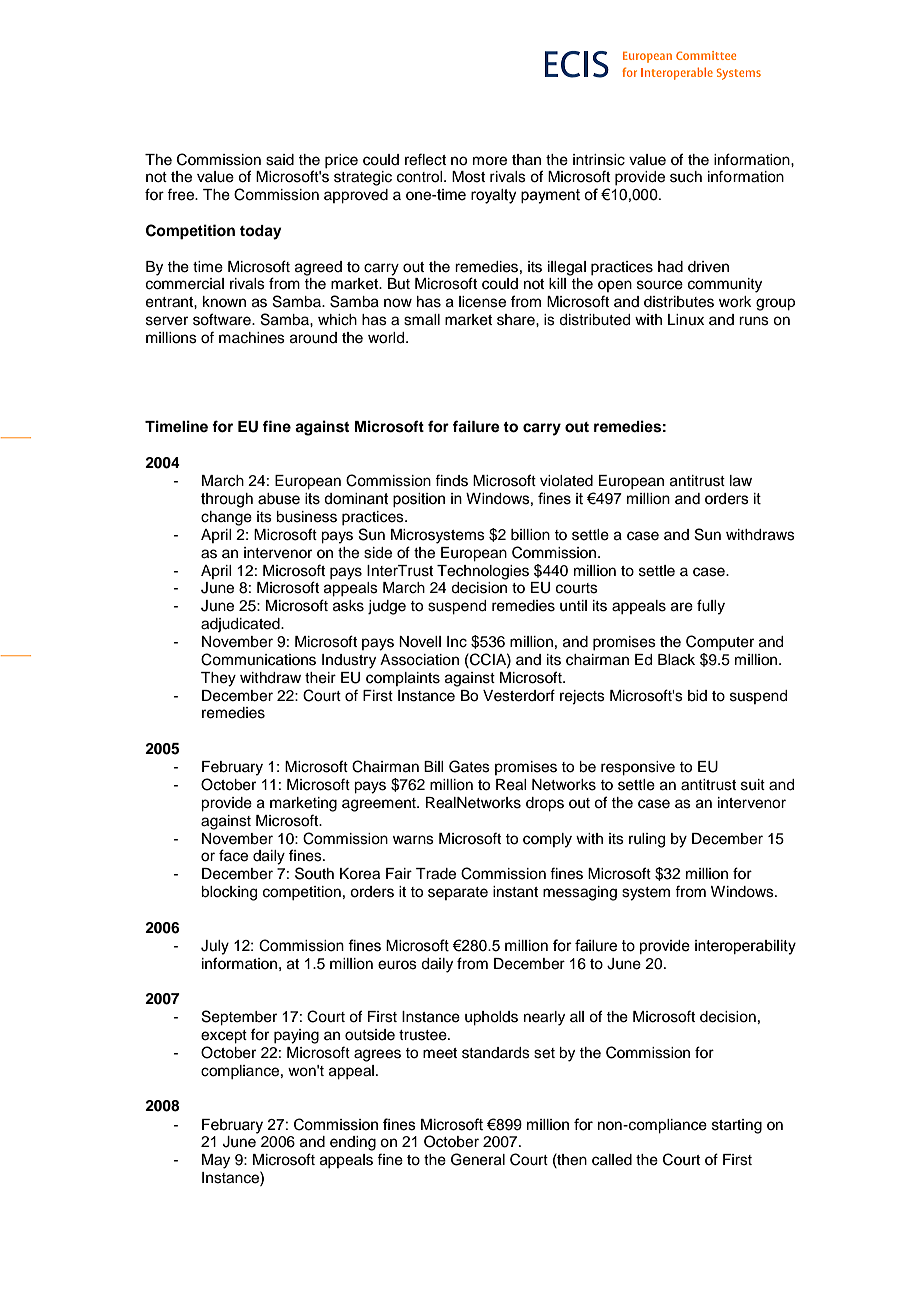 The height and width of the document is (1308, 924). Describe the element at coordinates (457, 642) in the document. I see `Inc` at that location.
